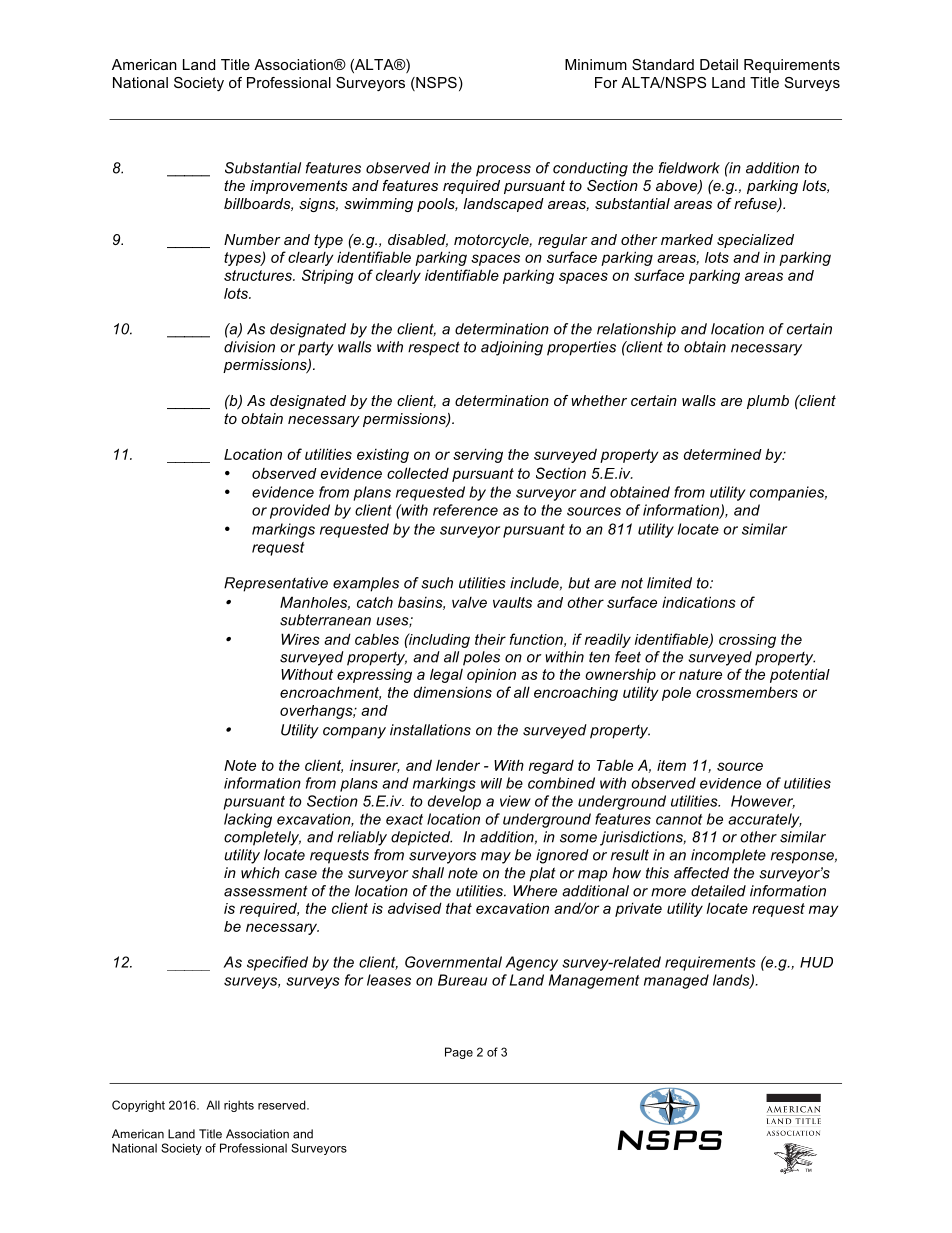  I want to click on improvements, so click(299, 187).
